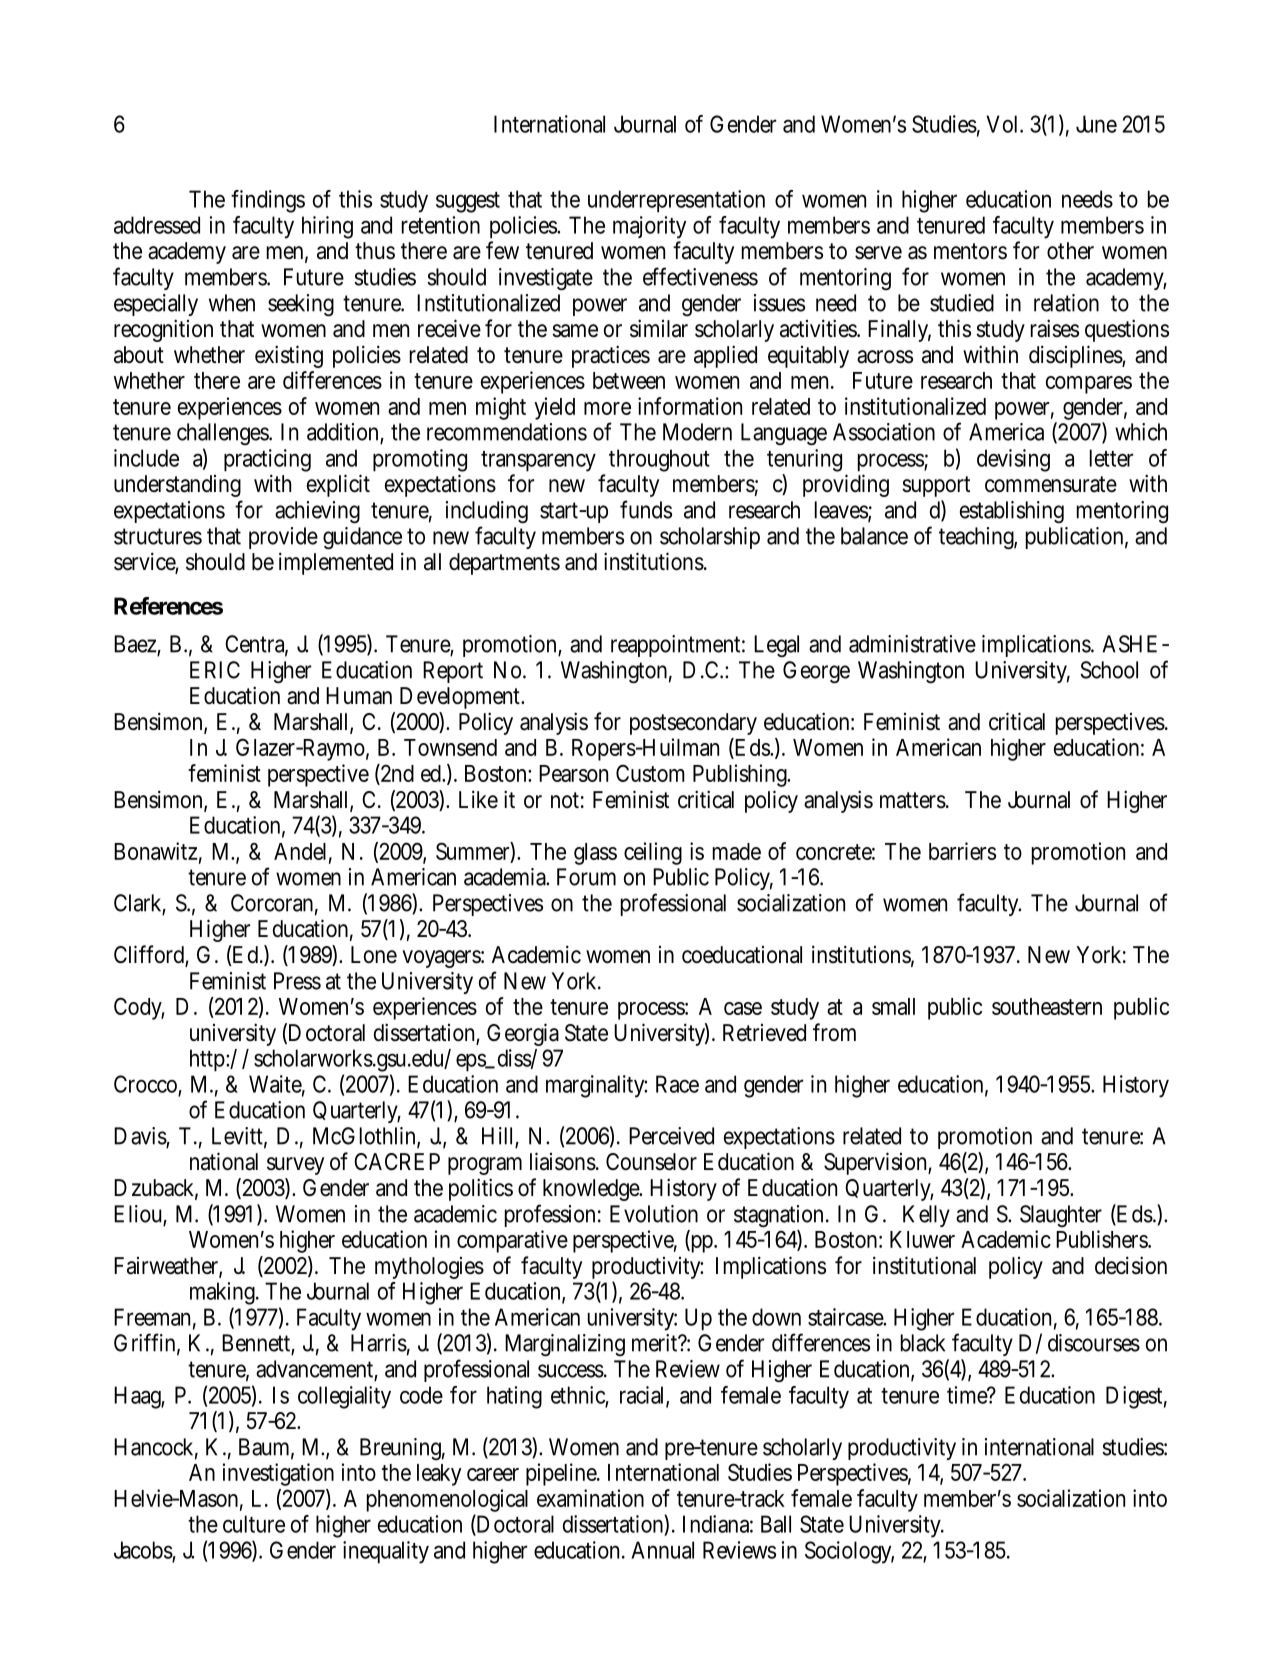 The image size is (1281, 1657). I want to click on Forum, so click(586, 877).
